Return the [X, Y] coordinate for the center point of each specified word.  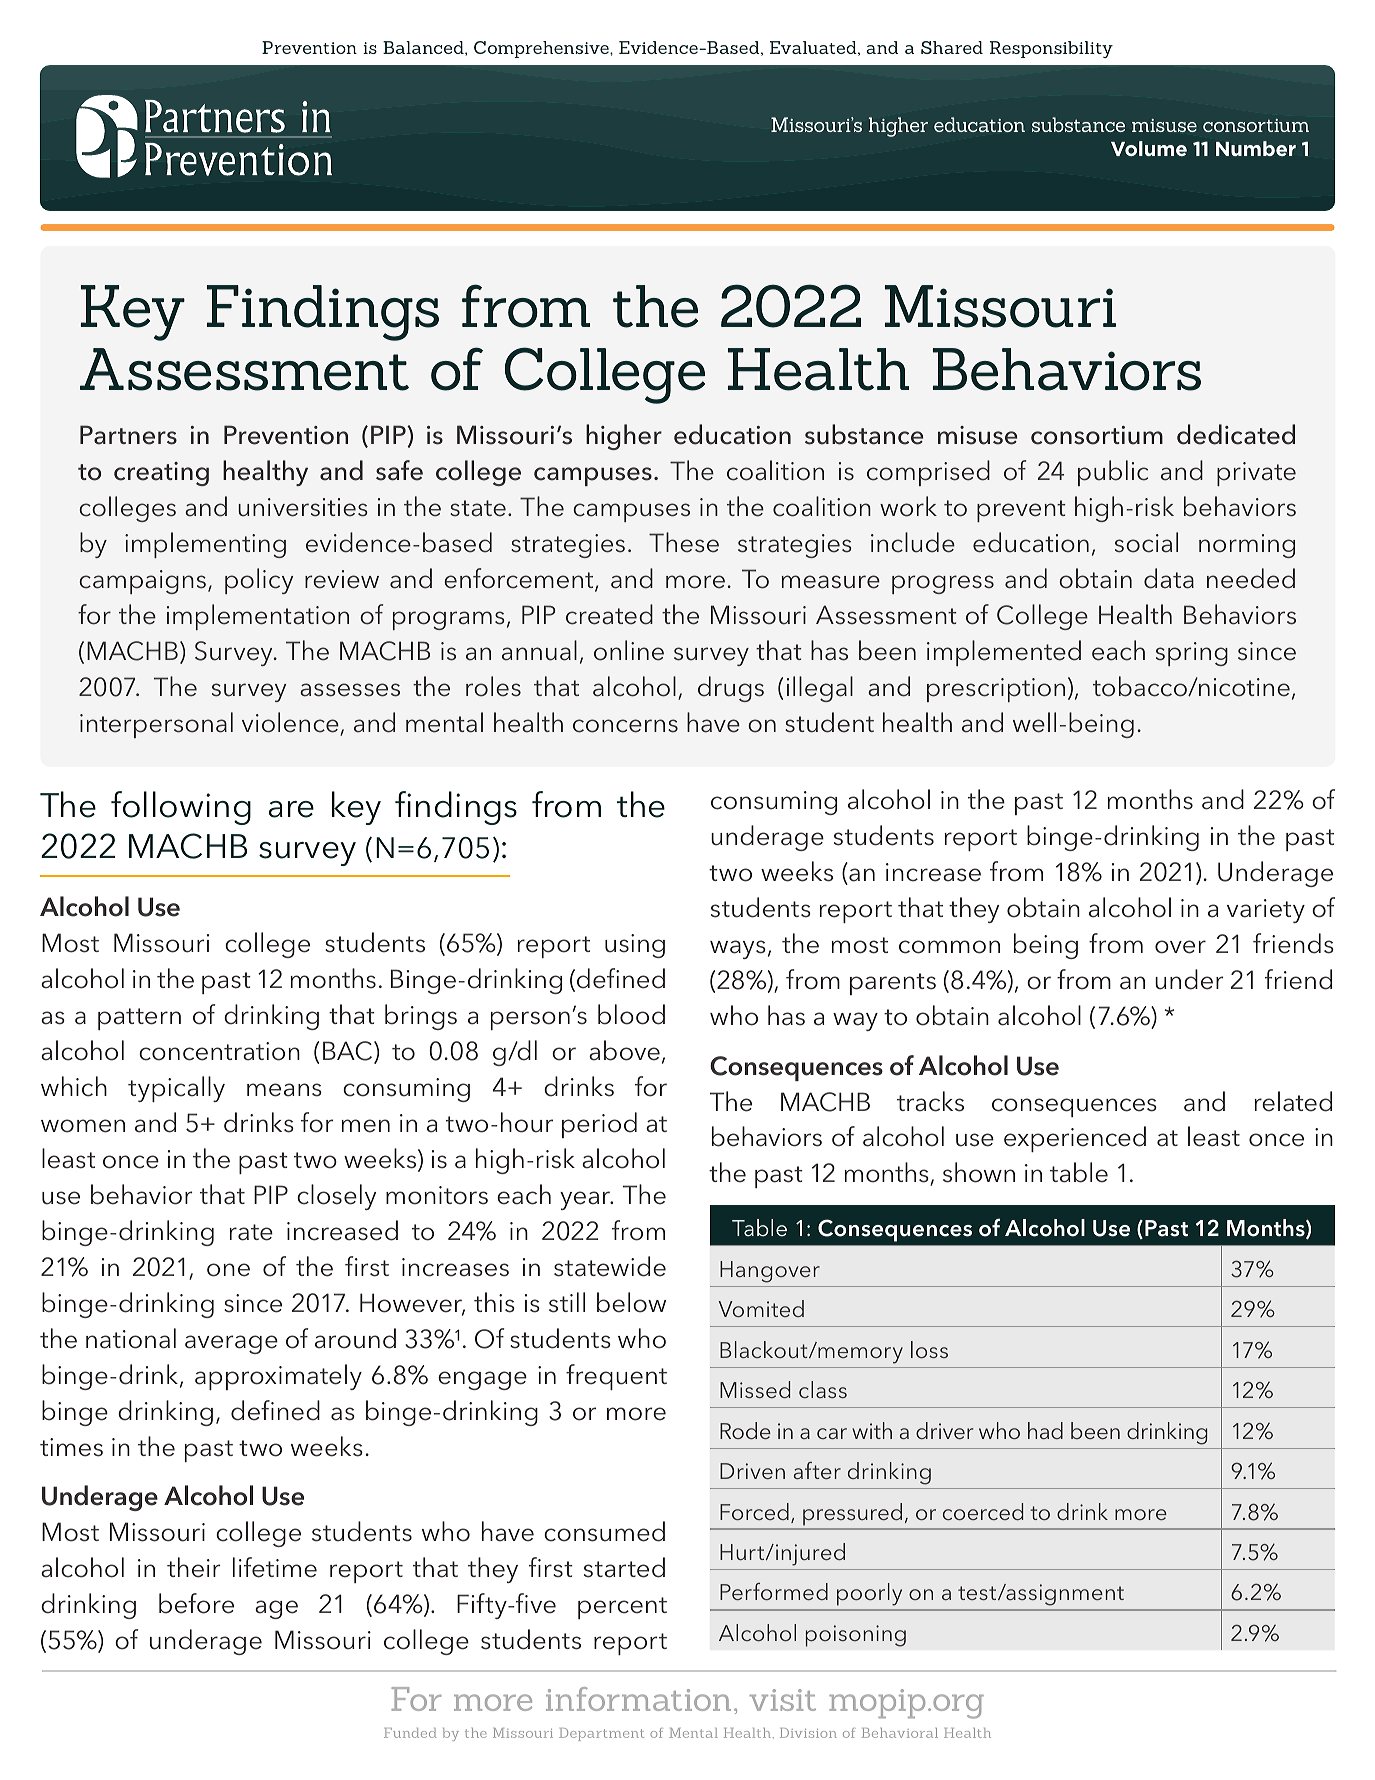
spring [1192, 654]
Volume [1149, 148]
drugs [731, 689]
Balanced [424, 47]
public [1113, 473]
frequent [616, 1377]
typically [176, 1089]
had [1045, 1430]
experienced [1075, 1139]
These [684, 542]
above [624, 1050]
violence [291, 723]
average [231, 1344]
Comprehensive [542, 49]
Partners [128, 435]
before [196, 1603]
